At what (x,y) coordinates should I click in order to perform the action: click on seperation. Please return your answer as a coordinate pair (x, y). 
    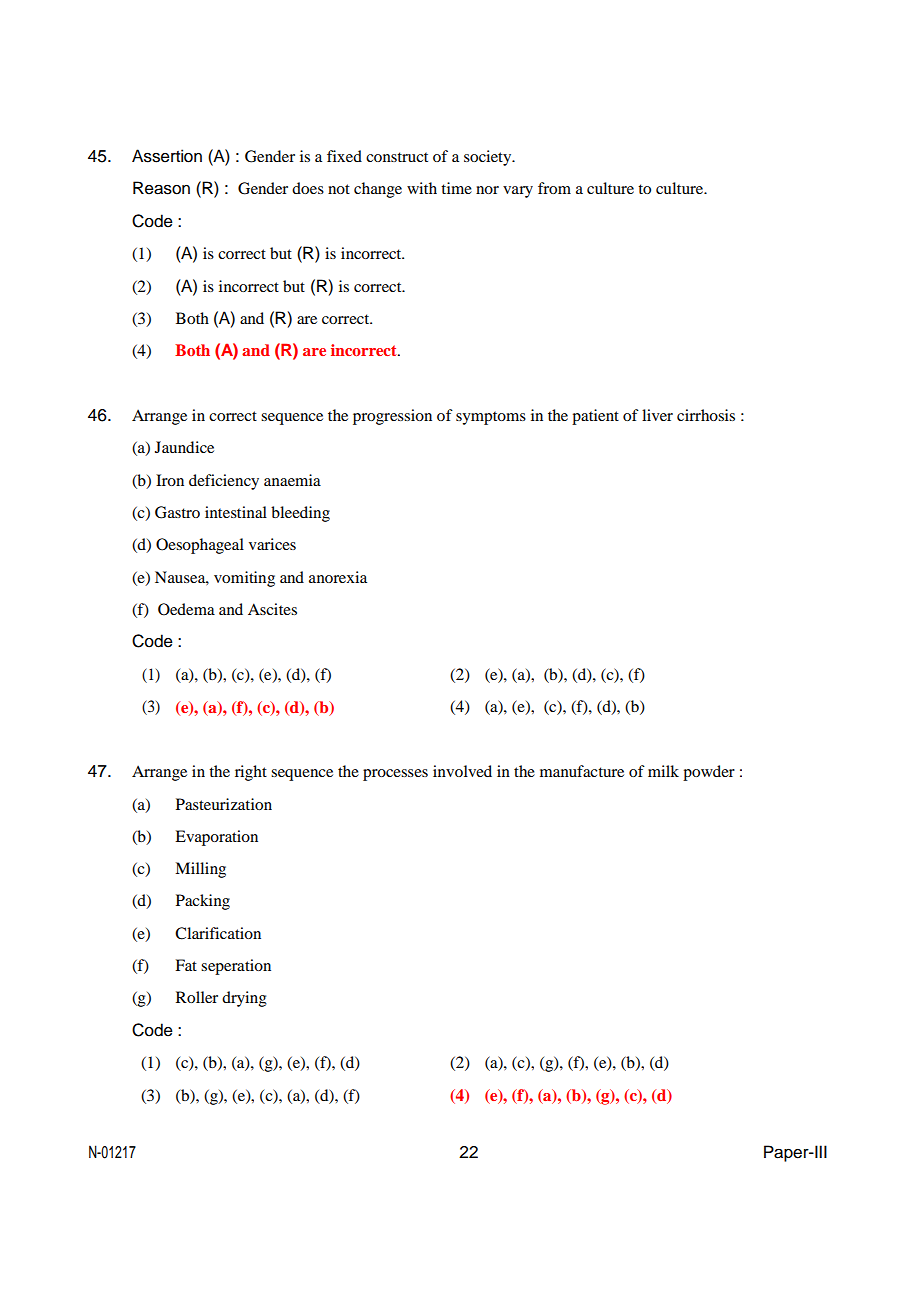
    Looking at the image, I should click on (236, 967).
